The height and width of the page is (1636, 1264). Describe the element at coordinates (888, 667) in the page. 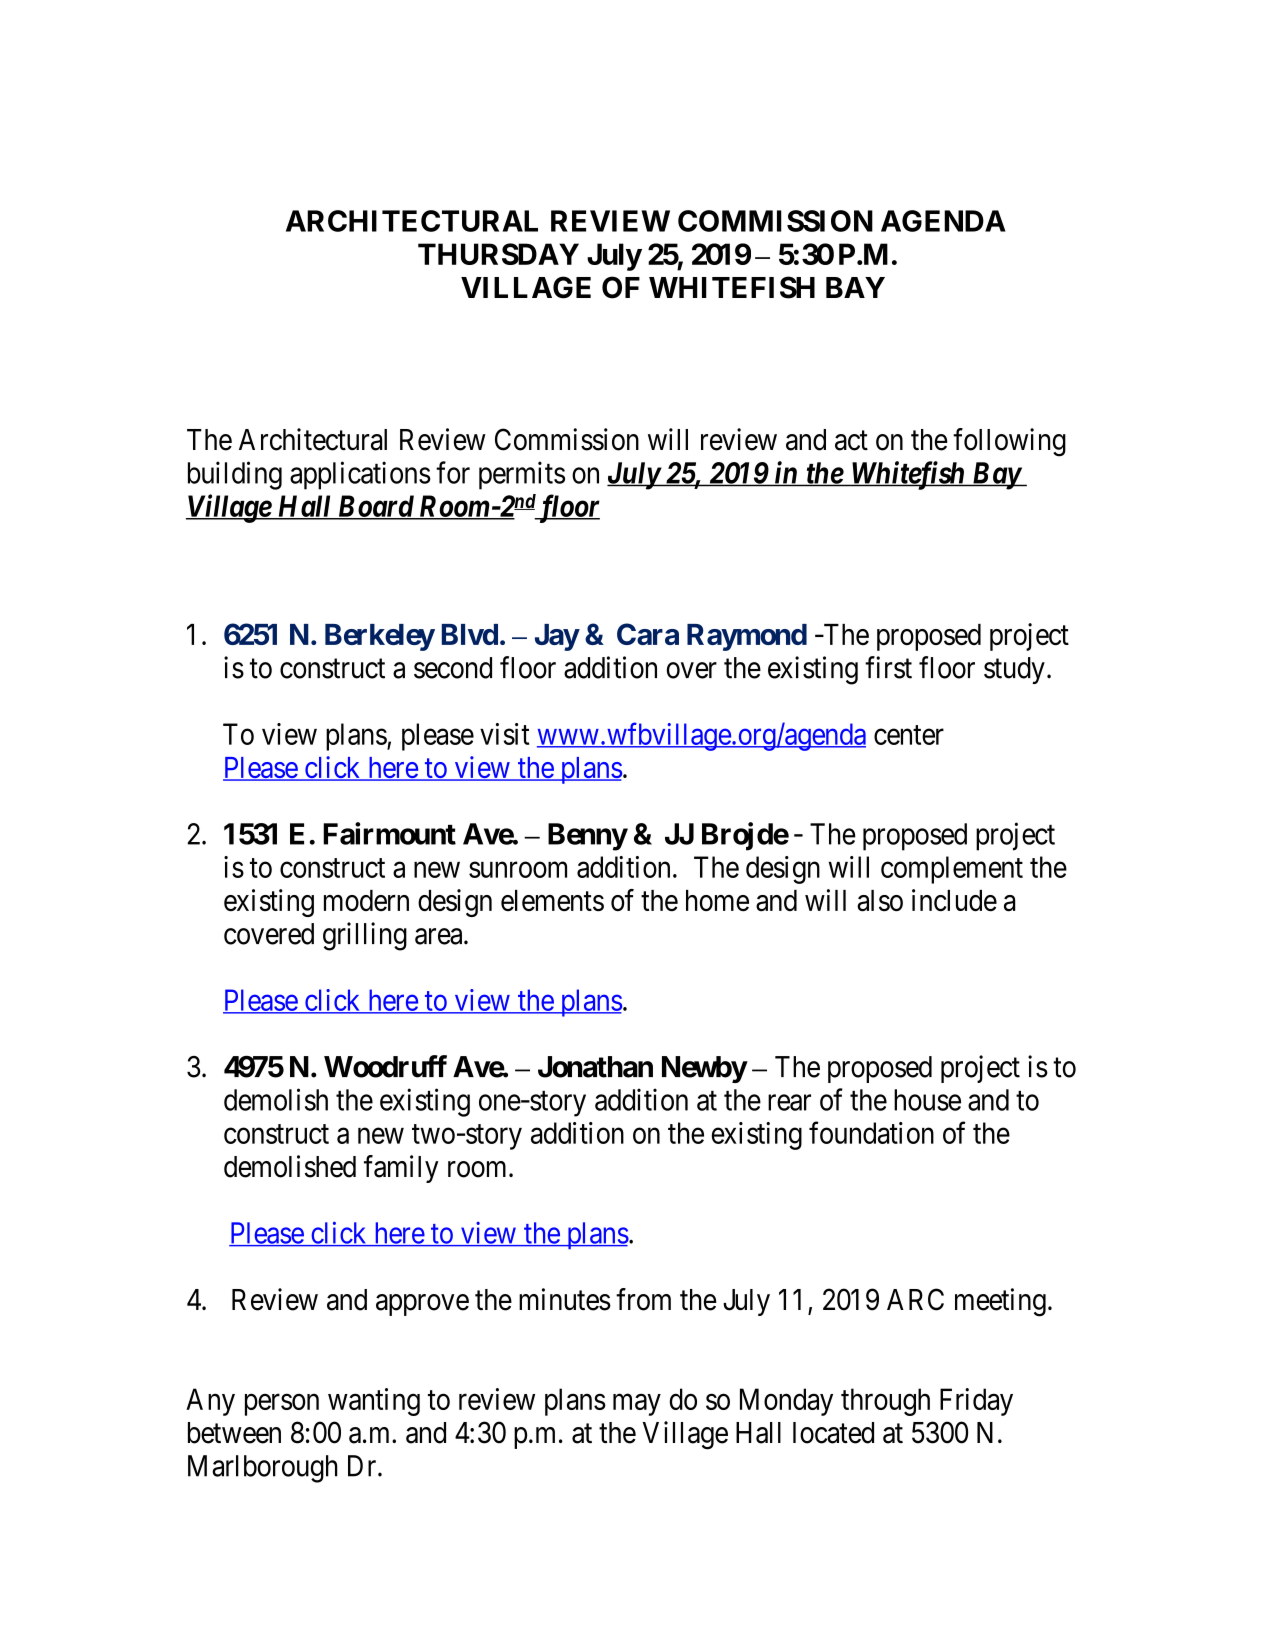

I see `first` at that location.
